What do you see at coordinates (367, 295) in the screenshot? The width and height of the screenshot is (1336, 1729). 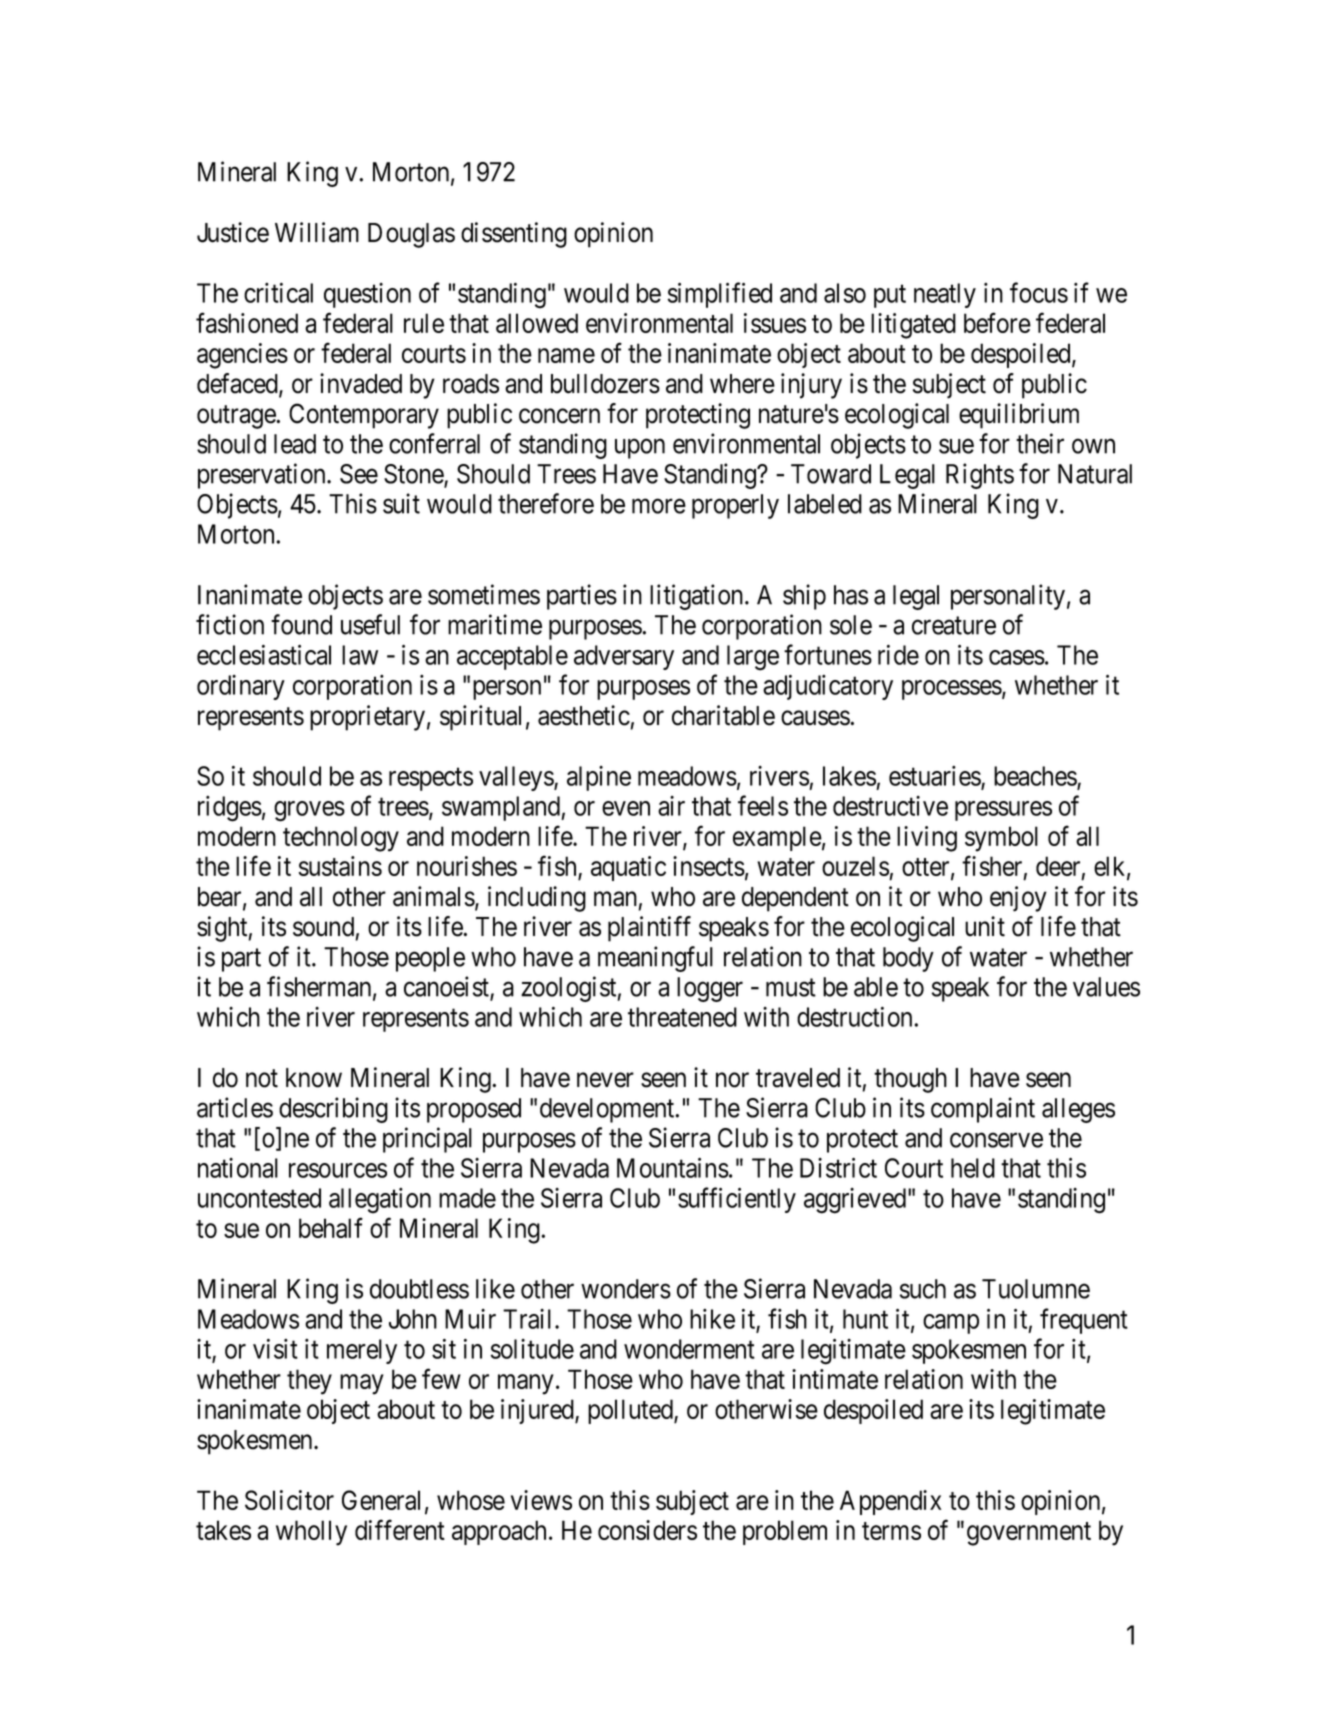 I see `question` at bounding box center [367, 295].
